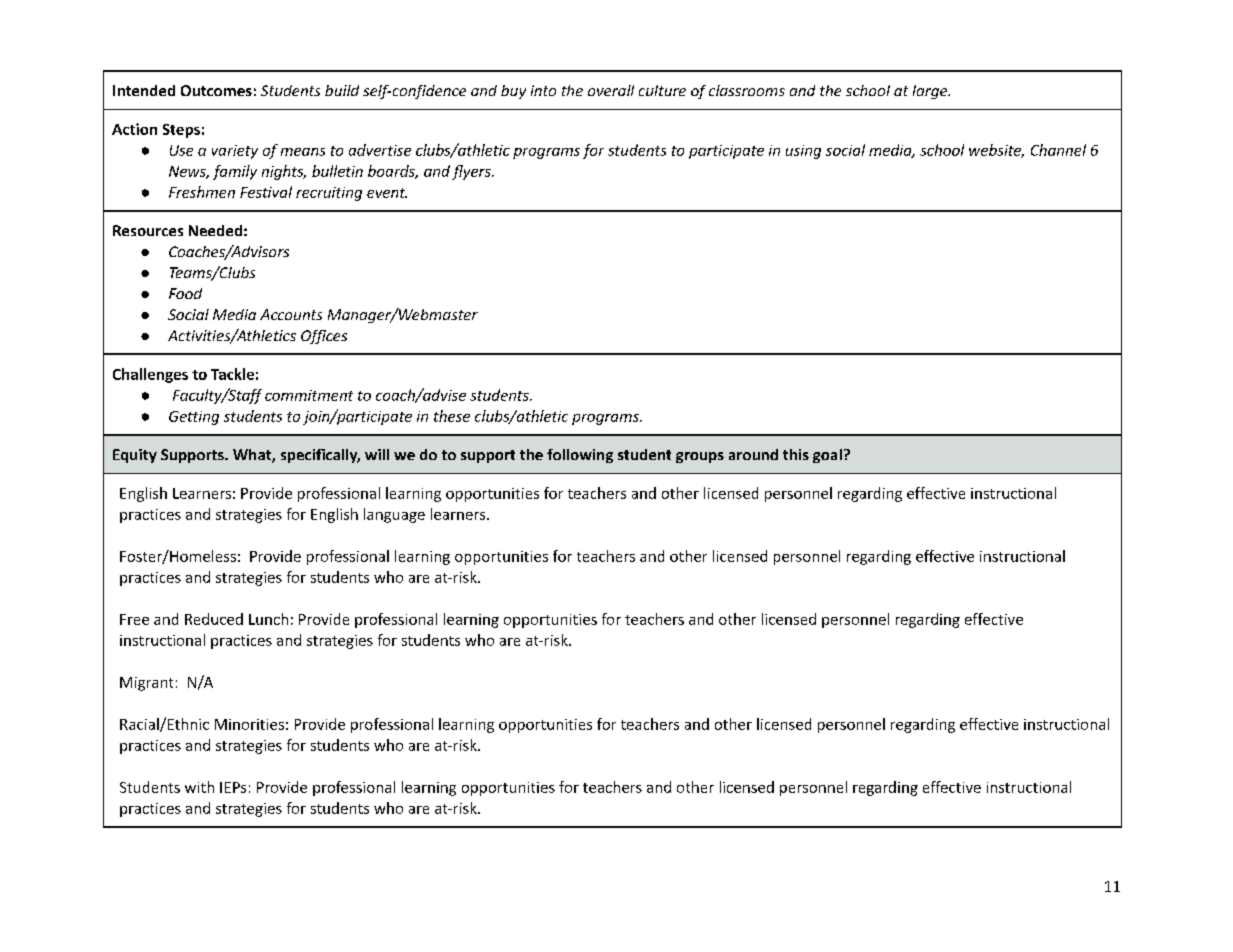  I want to click on goal, so click(827, 456).
